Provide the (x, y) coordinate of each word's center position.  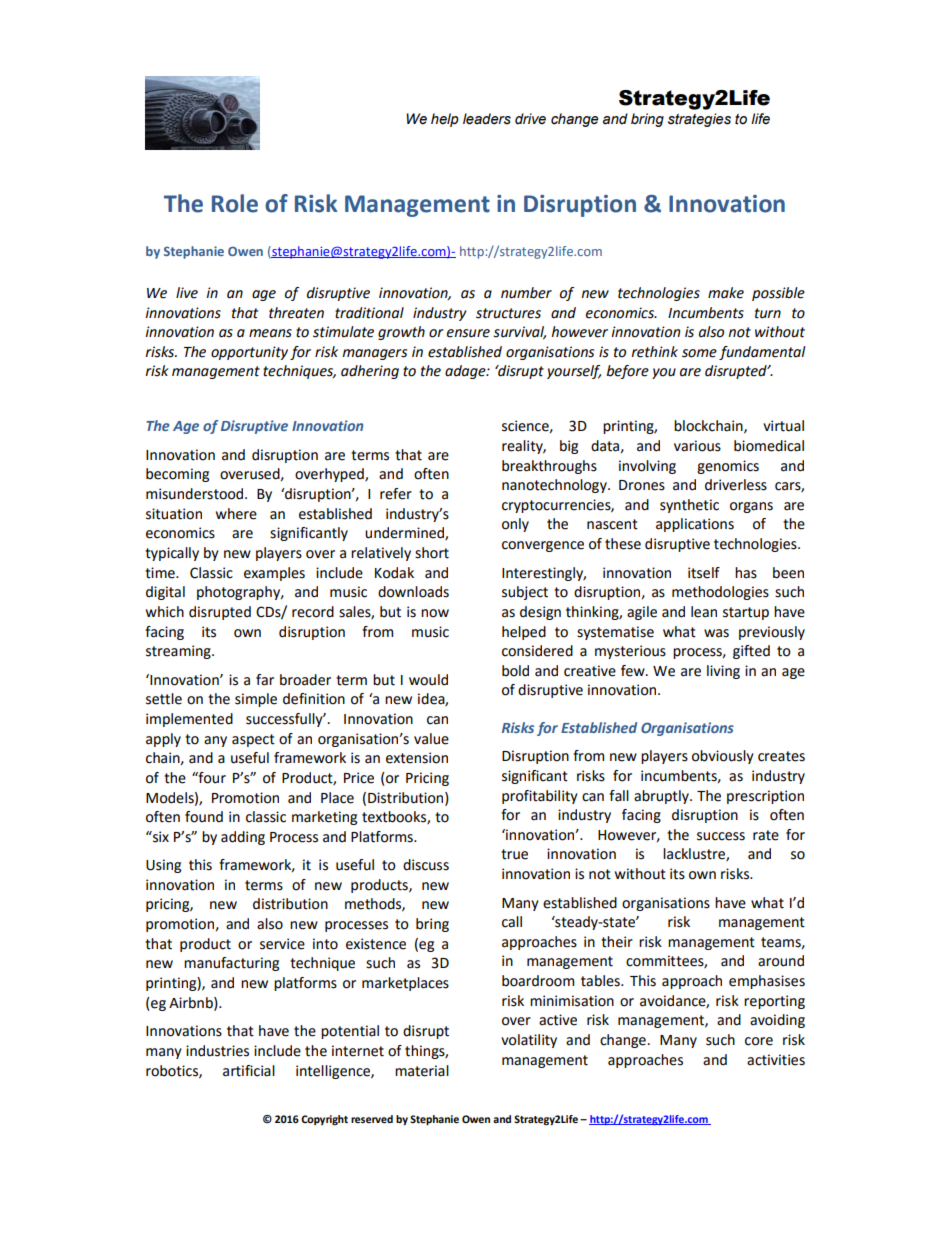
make (726, 293)
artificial (249, 1071)
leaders (487, 119)
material (422, 1071)
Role (235, 203)
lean (704, 612)
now (435, 613)
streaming (179, 652)
